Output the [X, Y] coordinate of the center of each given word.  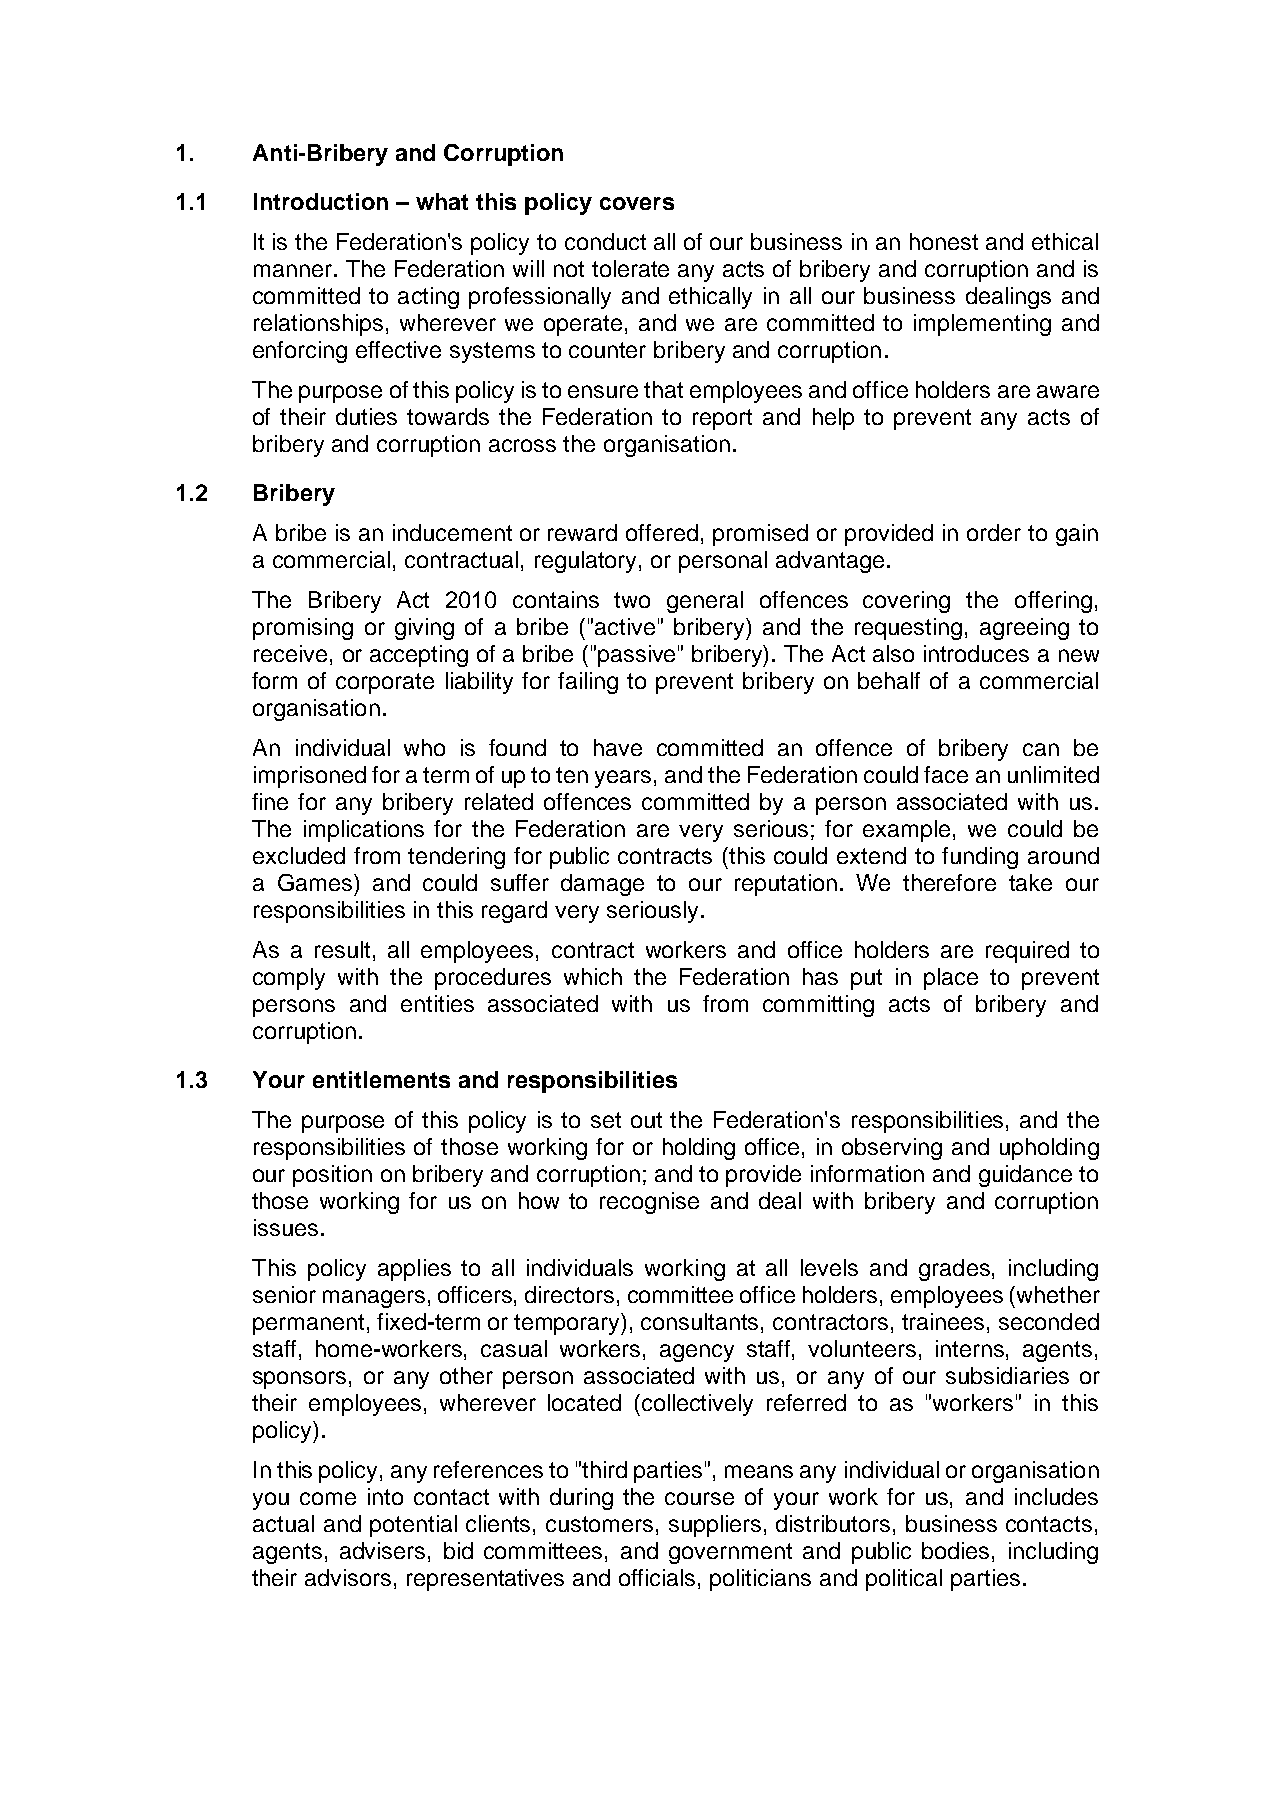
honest [944, 241]
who [424, 747]
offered [662, 532]
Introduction [321, 201]
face [946, 774]
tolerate [630, 268]
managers [374, 1299]
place [951, 979]
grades [954, 1270]
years [623, 779]
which [593, 976]
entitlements [381, 1079]
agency [697, 1353]
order [994, 532]
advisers [382, 1550]
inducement [452, 532]
